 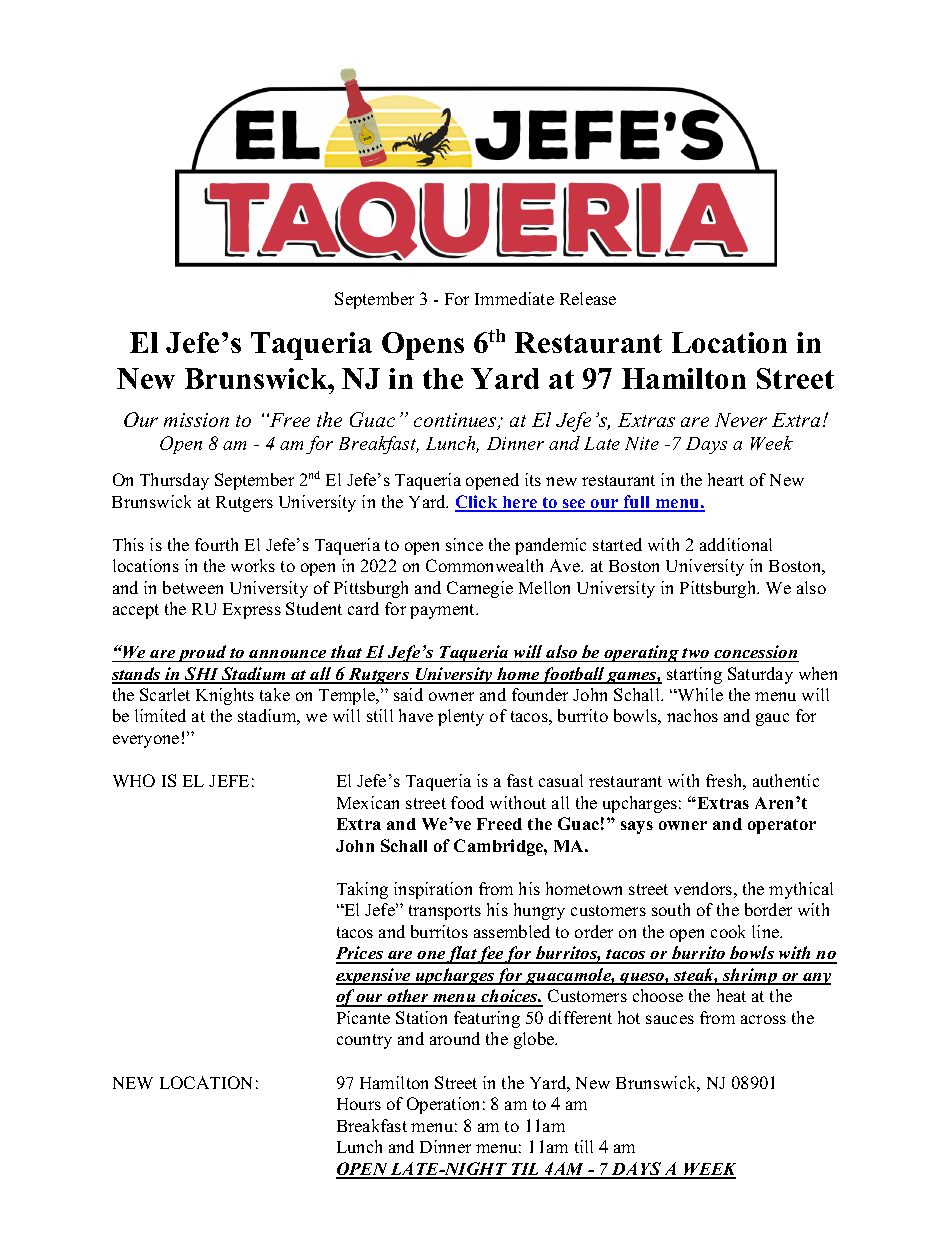 I want to click on Release, so click(x=588, y=298).
